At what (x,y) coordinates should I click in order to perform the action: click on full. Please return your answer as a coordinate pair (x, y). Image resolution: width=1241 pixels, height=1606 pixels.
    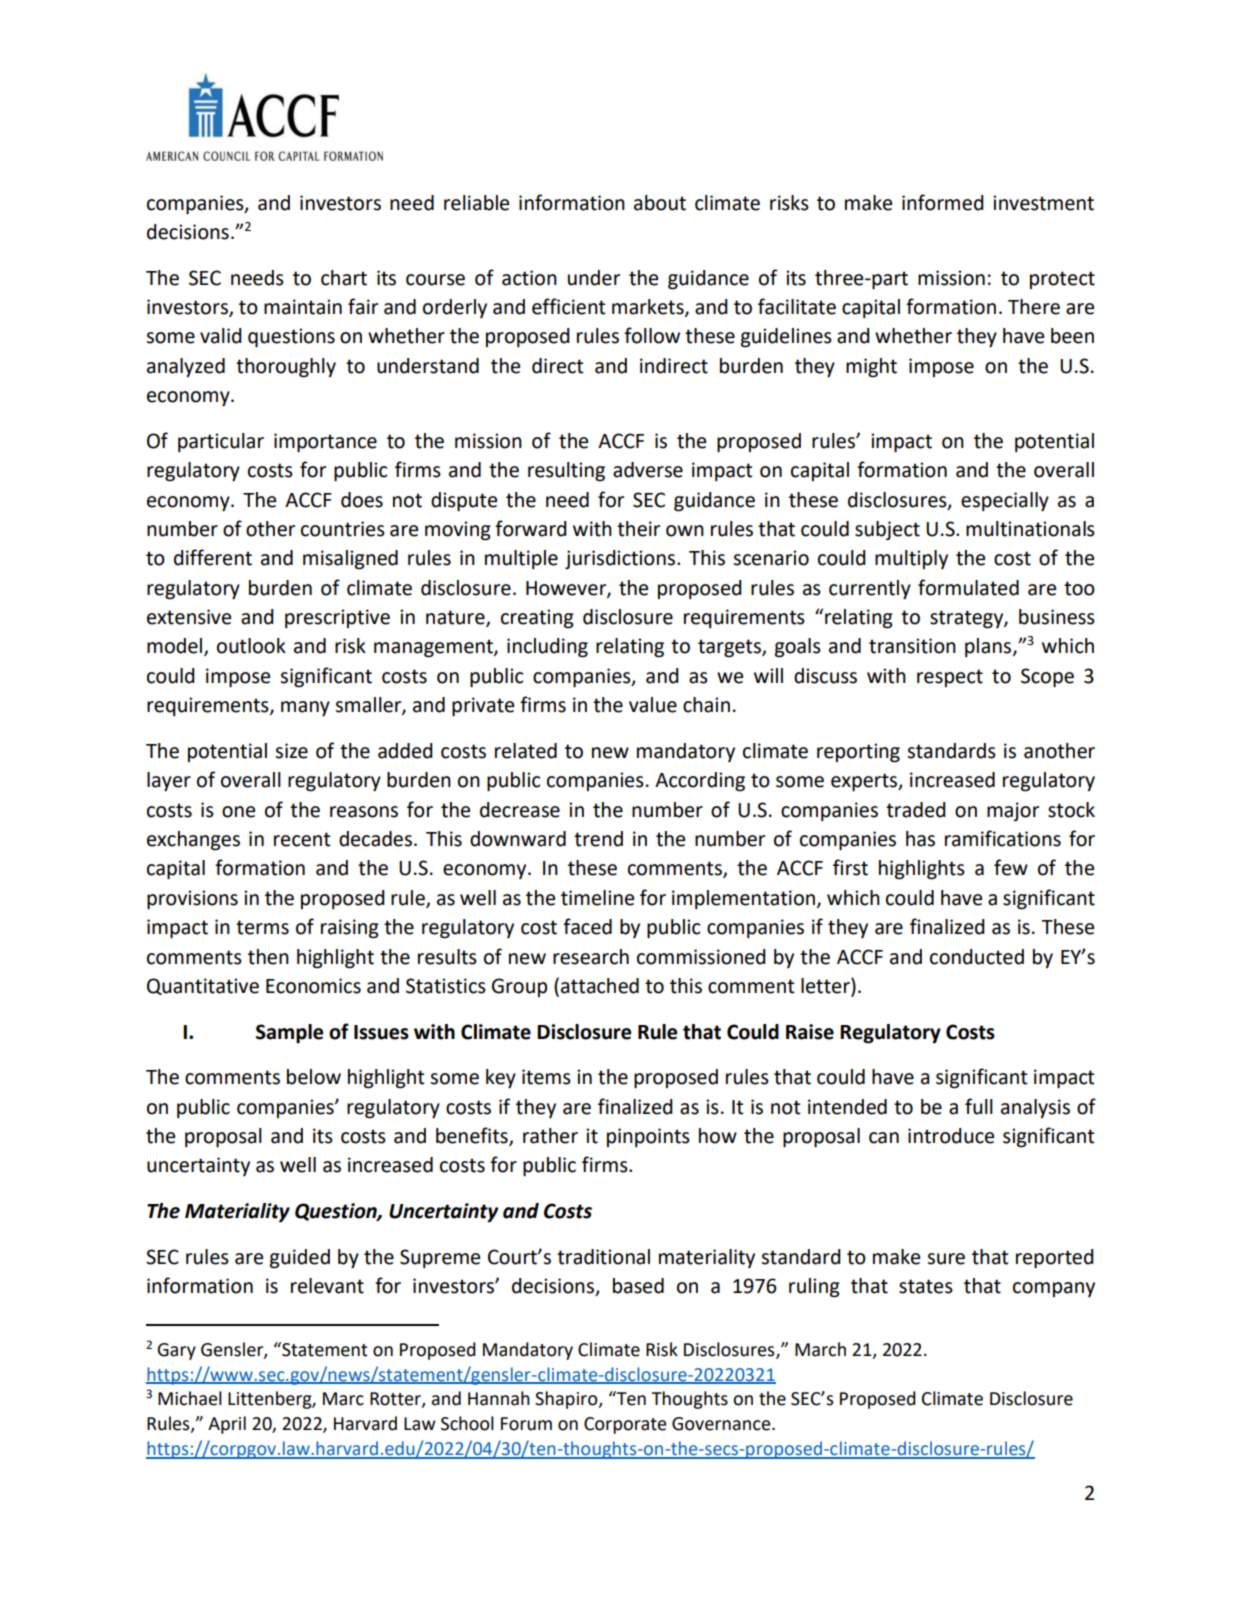
    Looking at the image, I should click on (979, 1106).
